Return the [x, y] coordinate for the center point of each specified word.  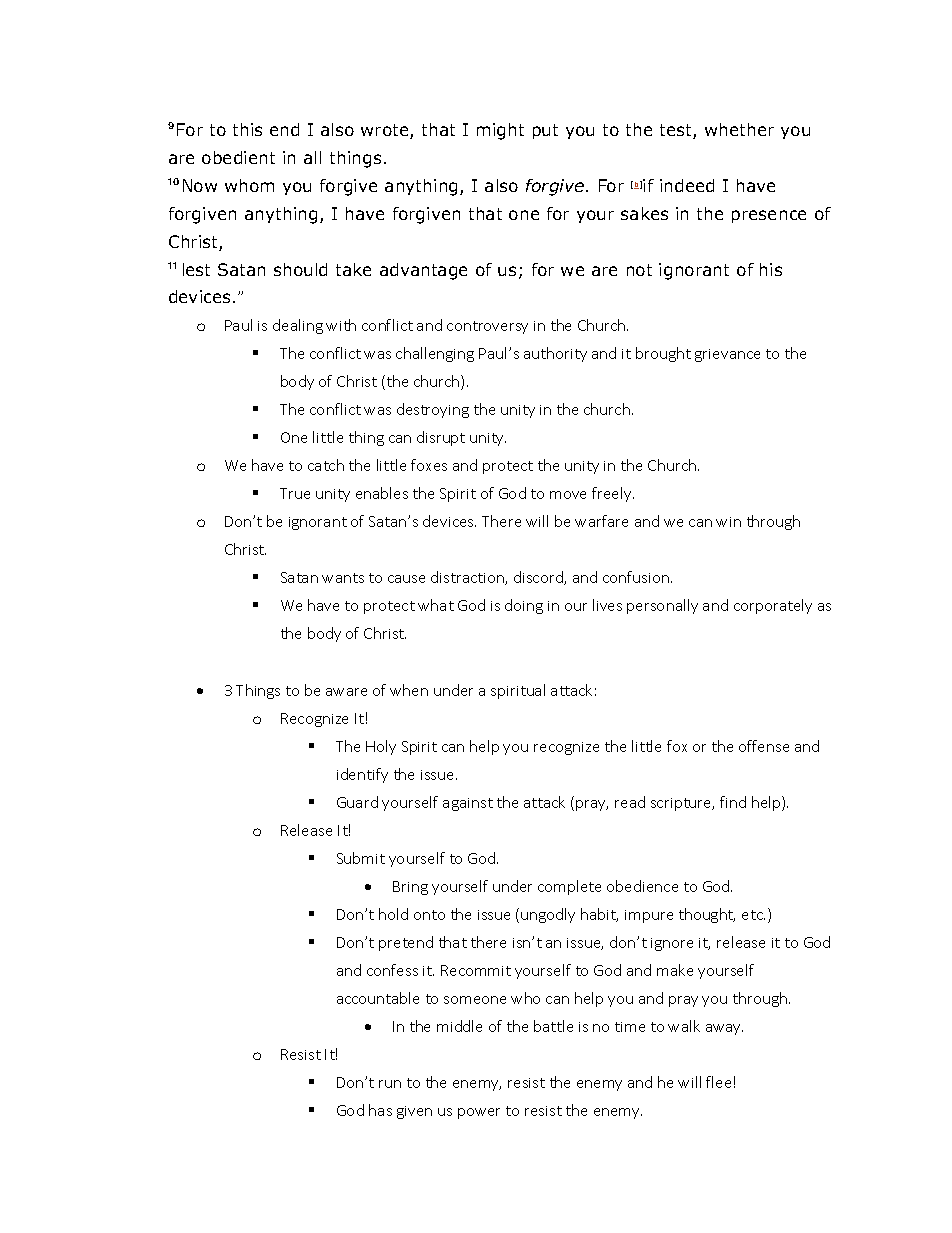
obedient [238, 157]
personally [662, 606]
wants [343, 578]
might [500, 131]
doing [524, 606]
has [380, 1110]
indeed [687, 185]
